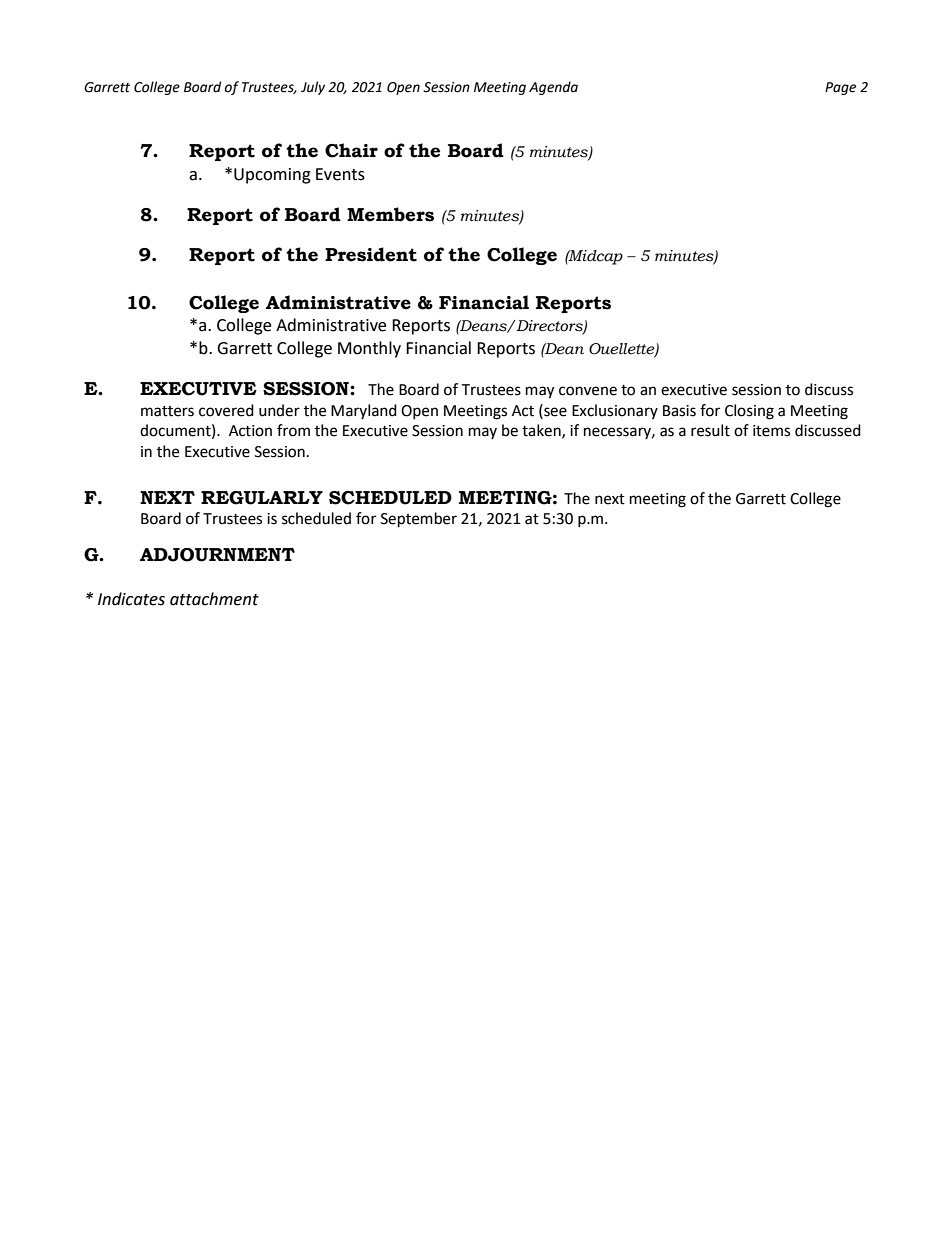 This image has height=1233, width=952. What do you see at coordinates (313, 88) in the image?
I see `July` at bounding box center [313, 88].
